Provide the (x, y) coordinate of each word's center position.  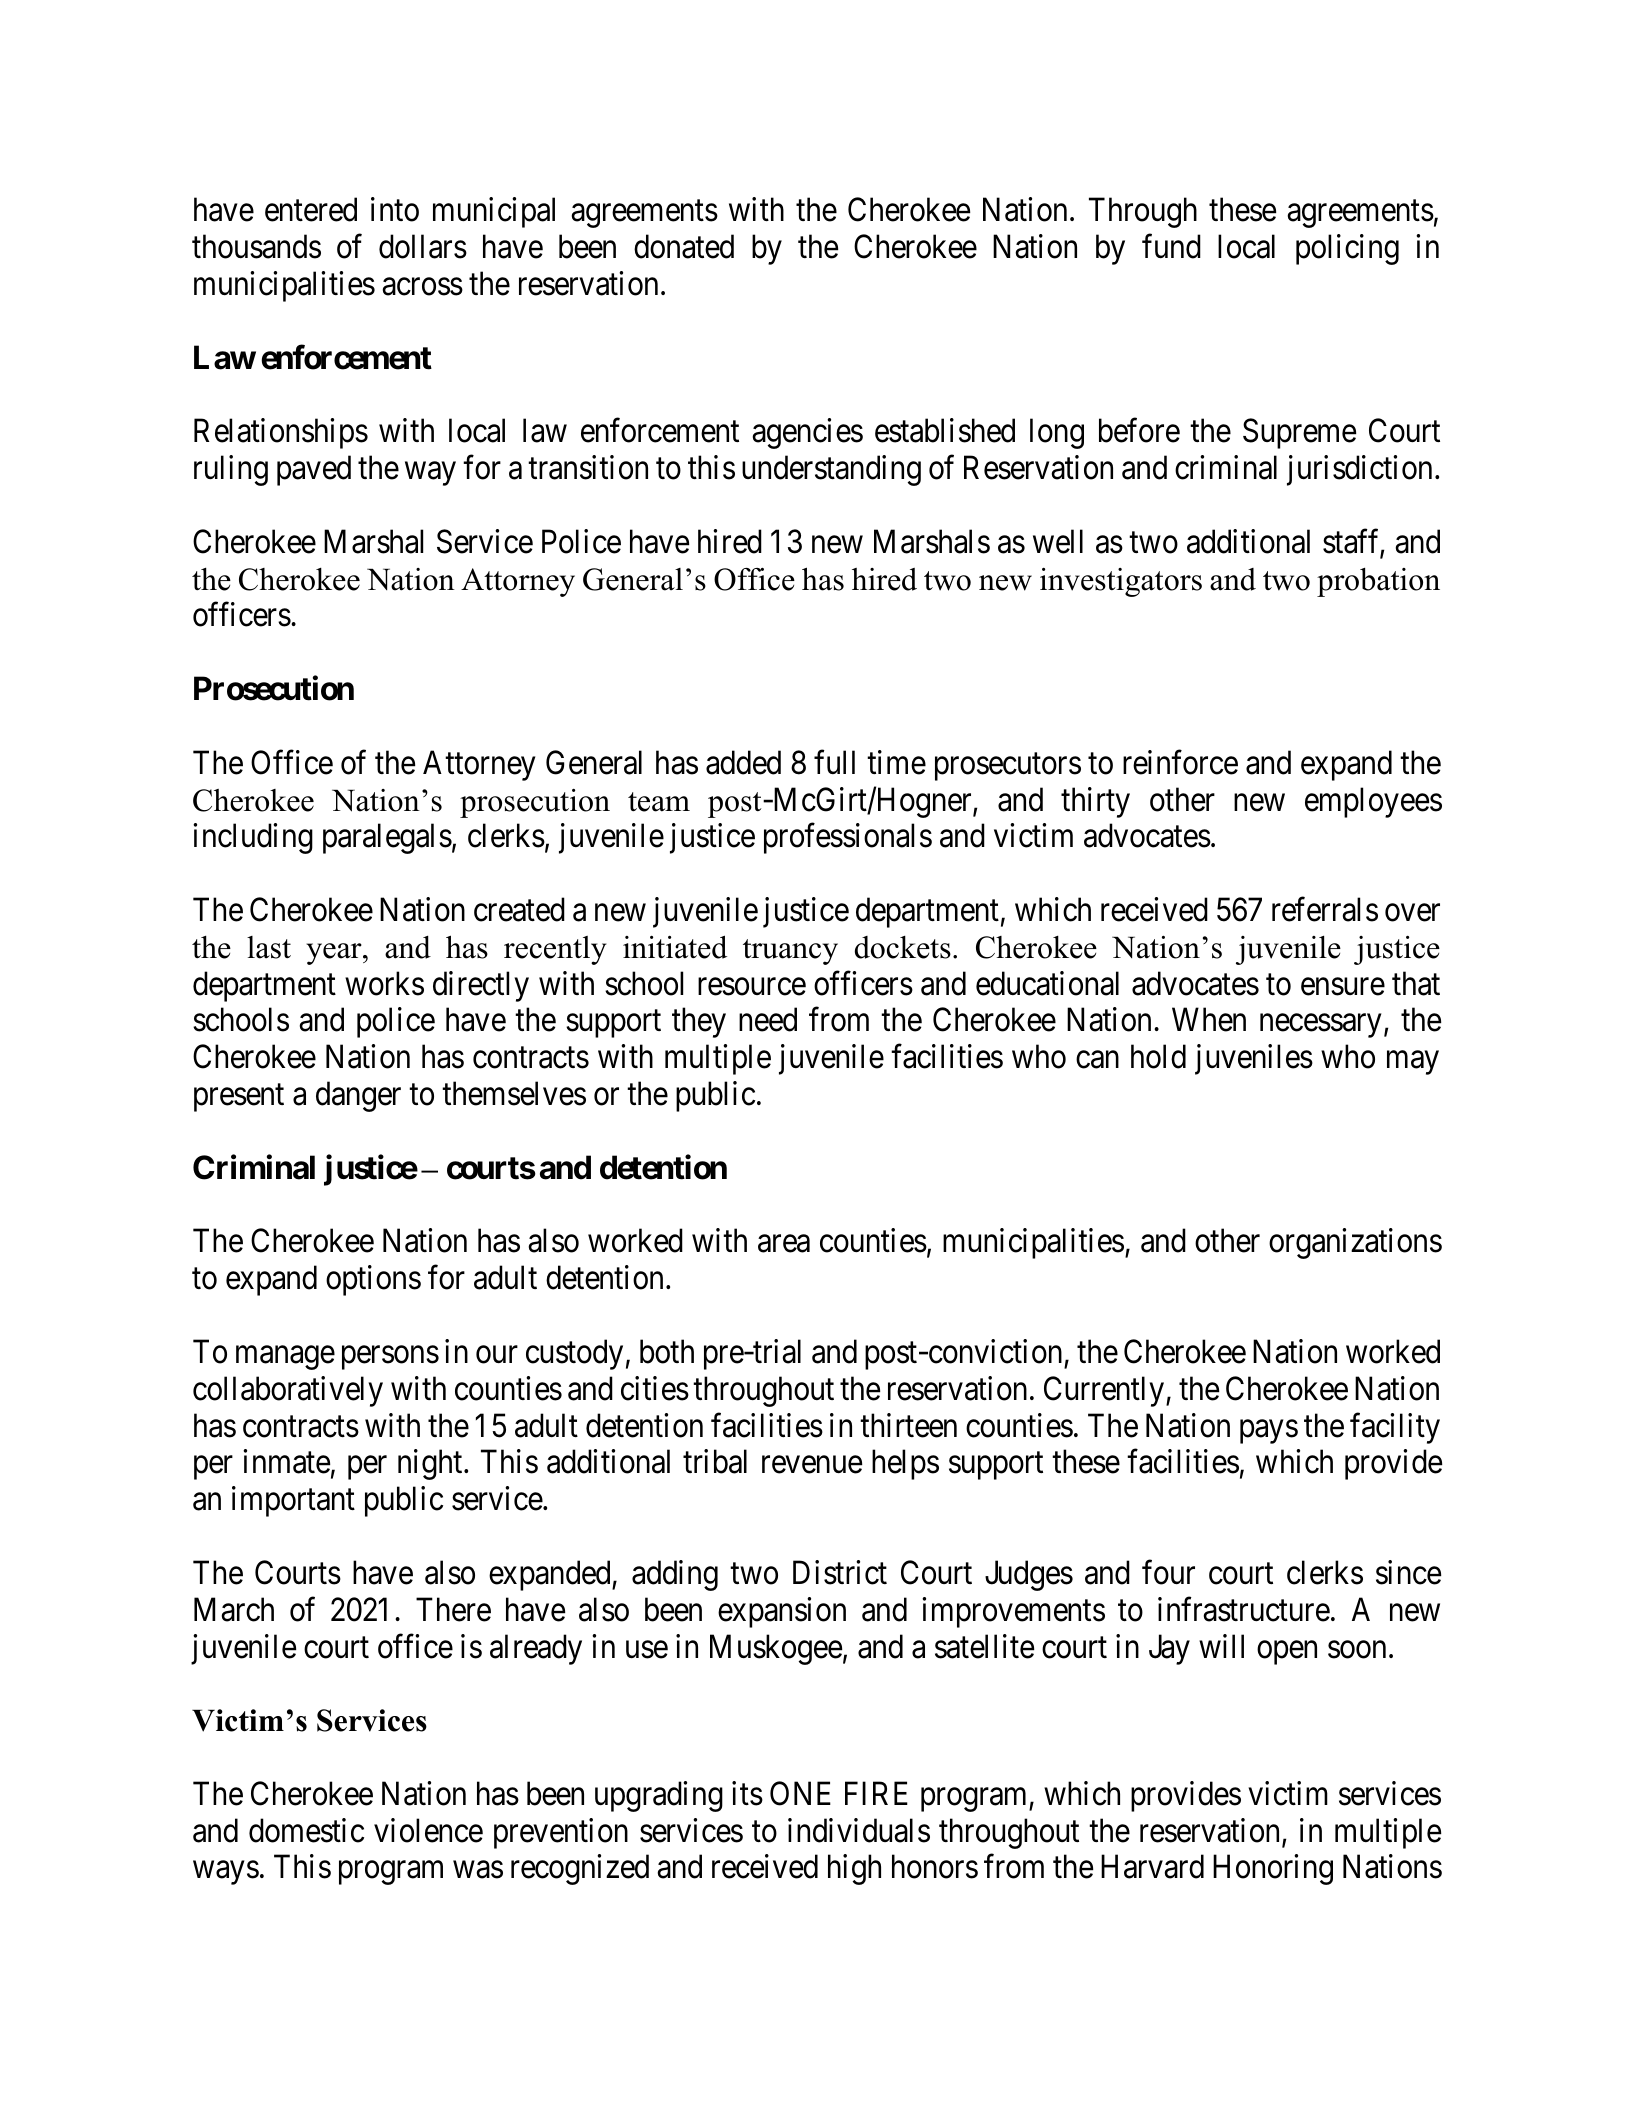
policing (1347, 249)
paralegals (387, 839)
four (1168, 1572)
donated (684, 246)
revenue (812, 1465)
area (784, 1244)
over (1412, 913)
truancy (790, 952)
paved (314, 470)
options (373, 1280)
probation (1378, 582)
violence (428, 1830)
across (422, 287)
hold (1158, 1056)
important (293, 1501)
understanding (831, 470)
